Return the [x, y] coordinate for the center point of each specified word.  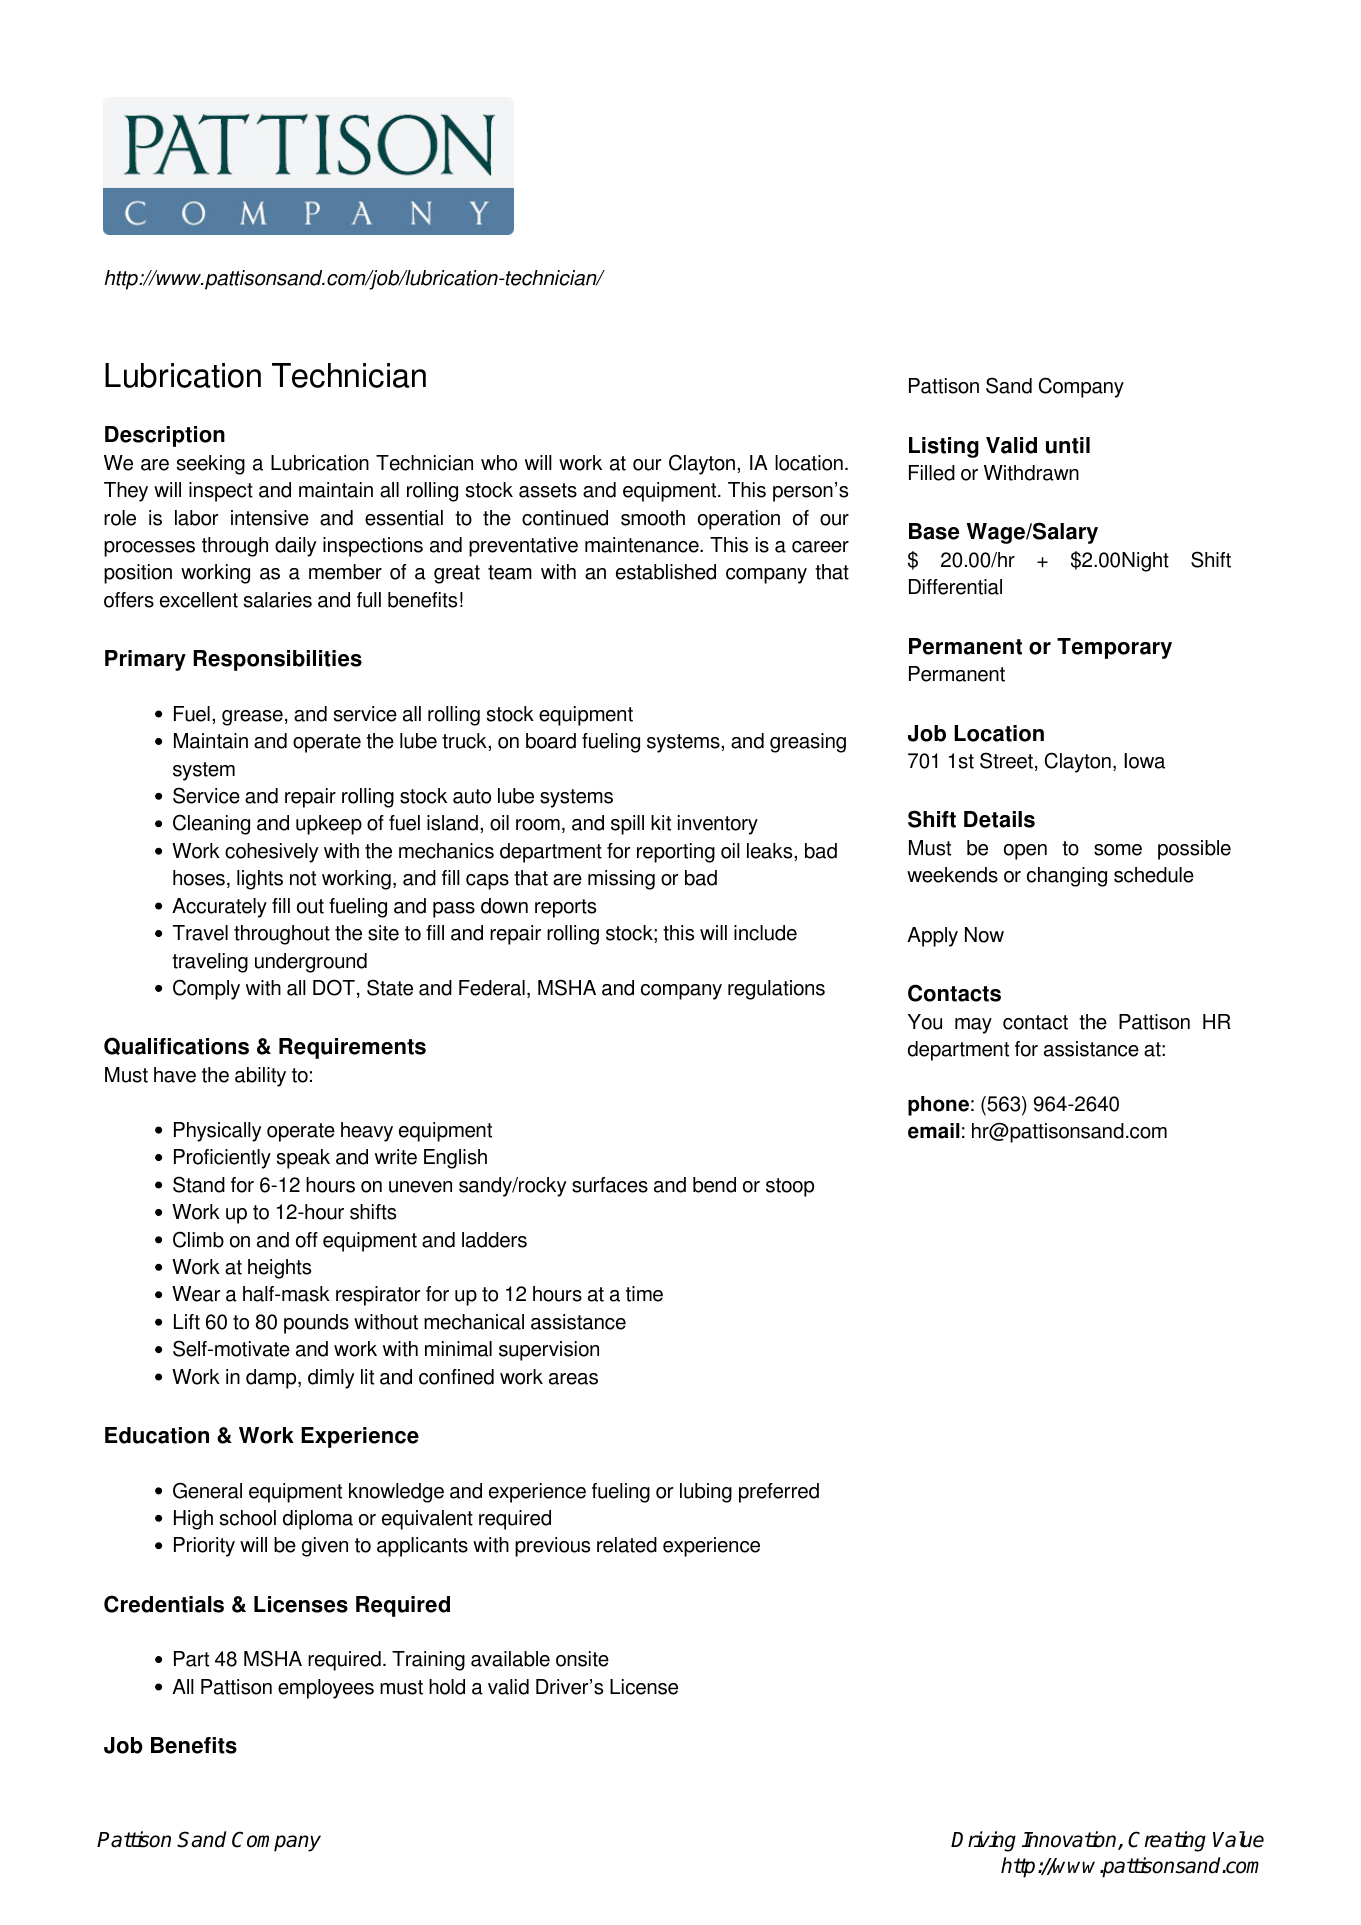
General [207, 1490]
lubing [706, 1493]
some [1118, 850]
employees [326, 1689]
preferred [779, 1493]
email [934, 1131]
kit [661, 823]
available [510, 1659]
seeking [211, 465]
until [1068, 445]
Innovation [1070, 1840]
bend [714, 1185]
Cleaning [211, 824]
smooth [653, 518]
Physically [217, 1132]
